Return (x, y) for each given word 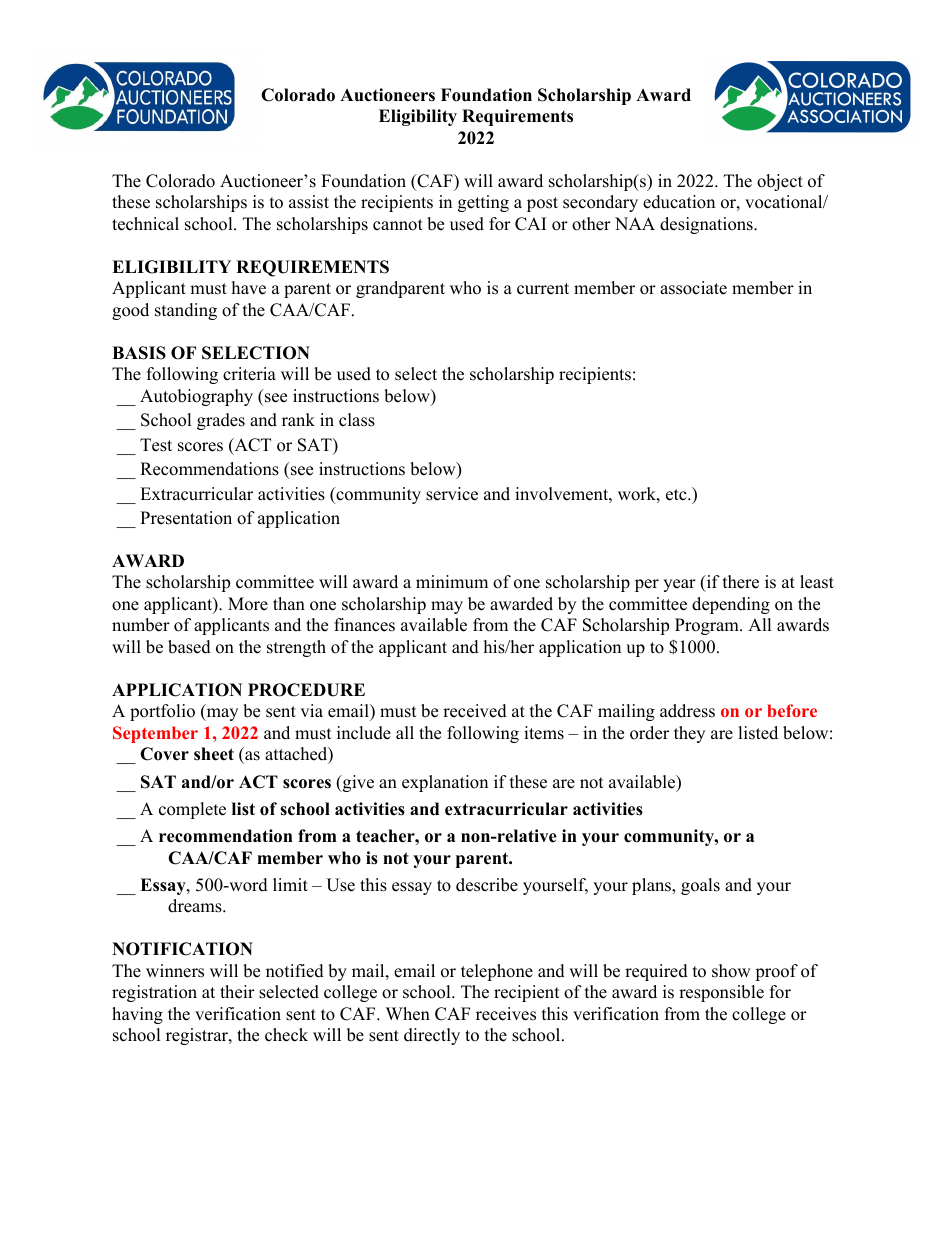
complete (192, 810)
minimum (452, 582)
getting (483, 203)
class (357, 420)
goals (700, 886)
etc (677, 495)
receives (506, 1014)
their (237, 992)
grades (221, 421)
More (248, 604)
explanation (445, 783)
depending (731, 605)
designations (707, 225)
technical (145, 224)
